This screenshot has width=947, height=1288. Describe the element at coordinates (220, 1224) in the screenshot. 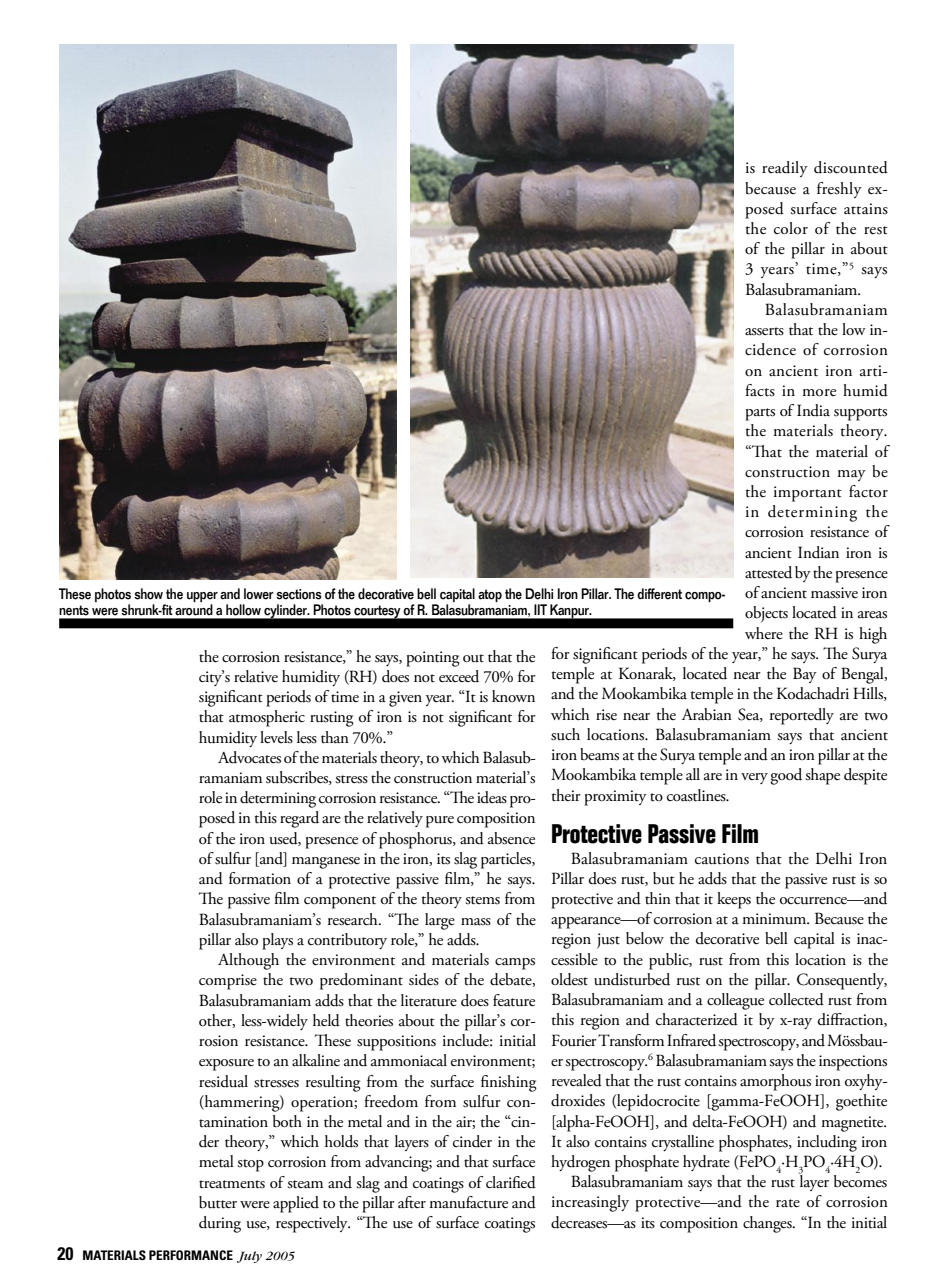

I see `during` at that location.
